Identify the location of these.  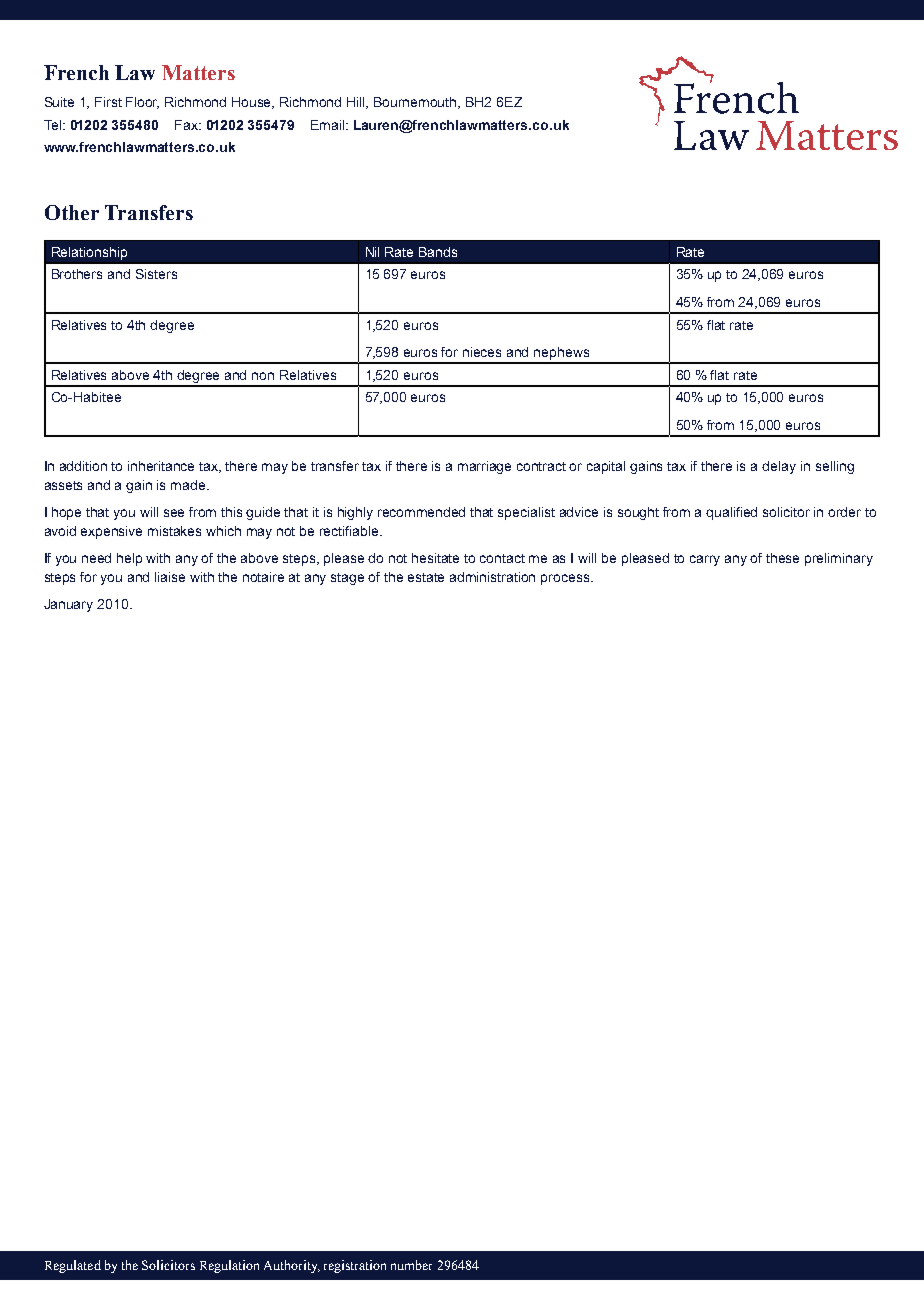
(782, 558).
